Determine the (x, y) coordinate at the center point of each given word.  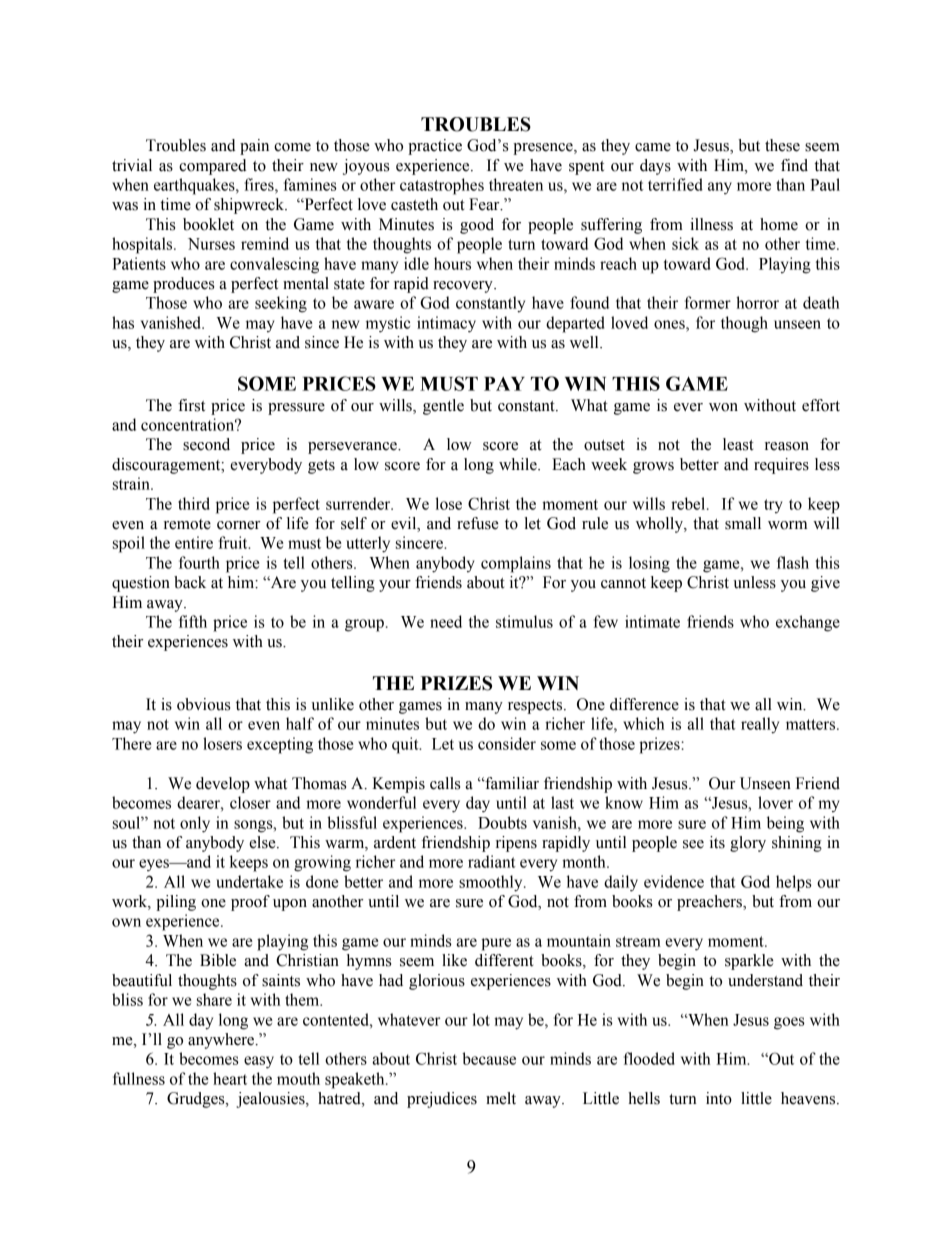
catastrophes (442, 186)
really (760, 725)
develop (223, 785)
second (206, 444)
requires (781, 466)
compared (213, 167)
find (794, 165)
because (489, 1058)
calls (445, 783)
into (719, 1098)
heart (230, 1078)
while (519, 464)
